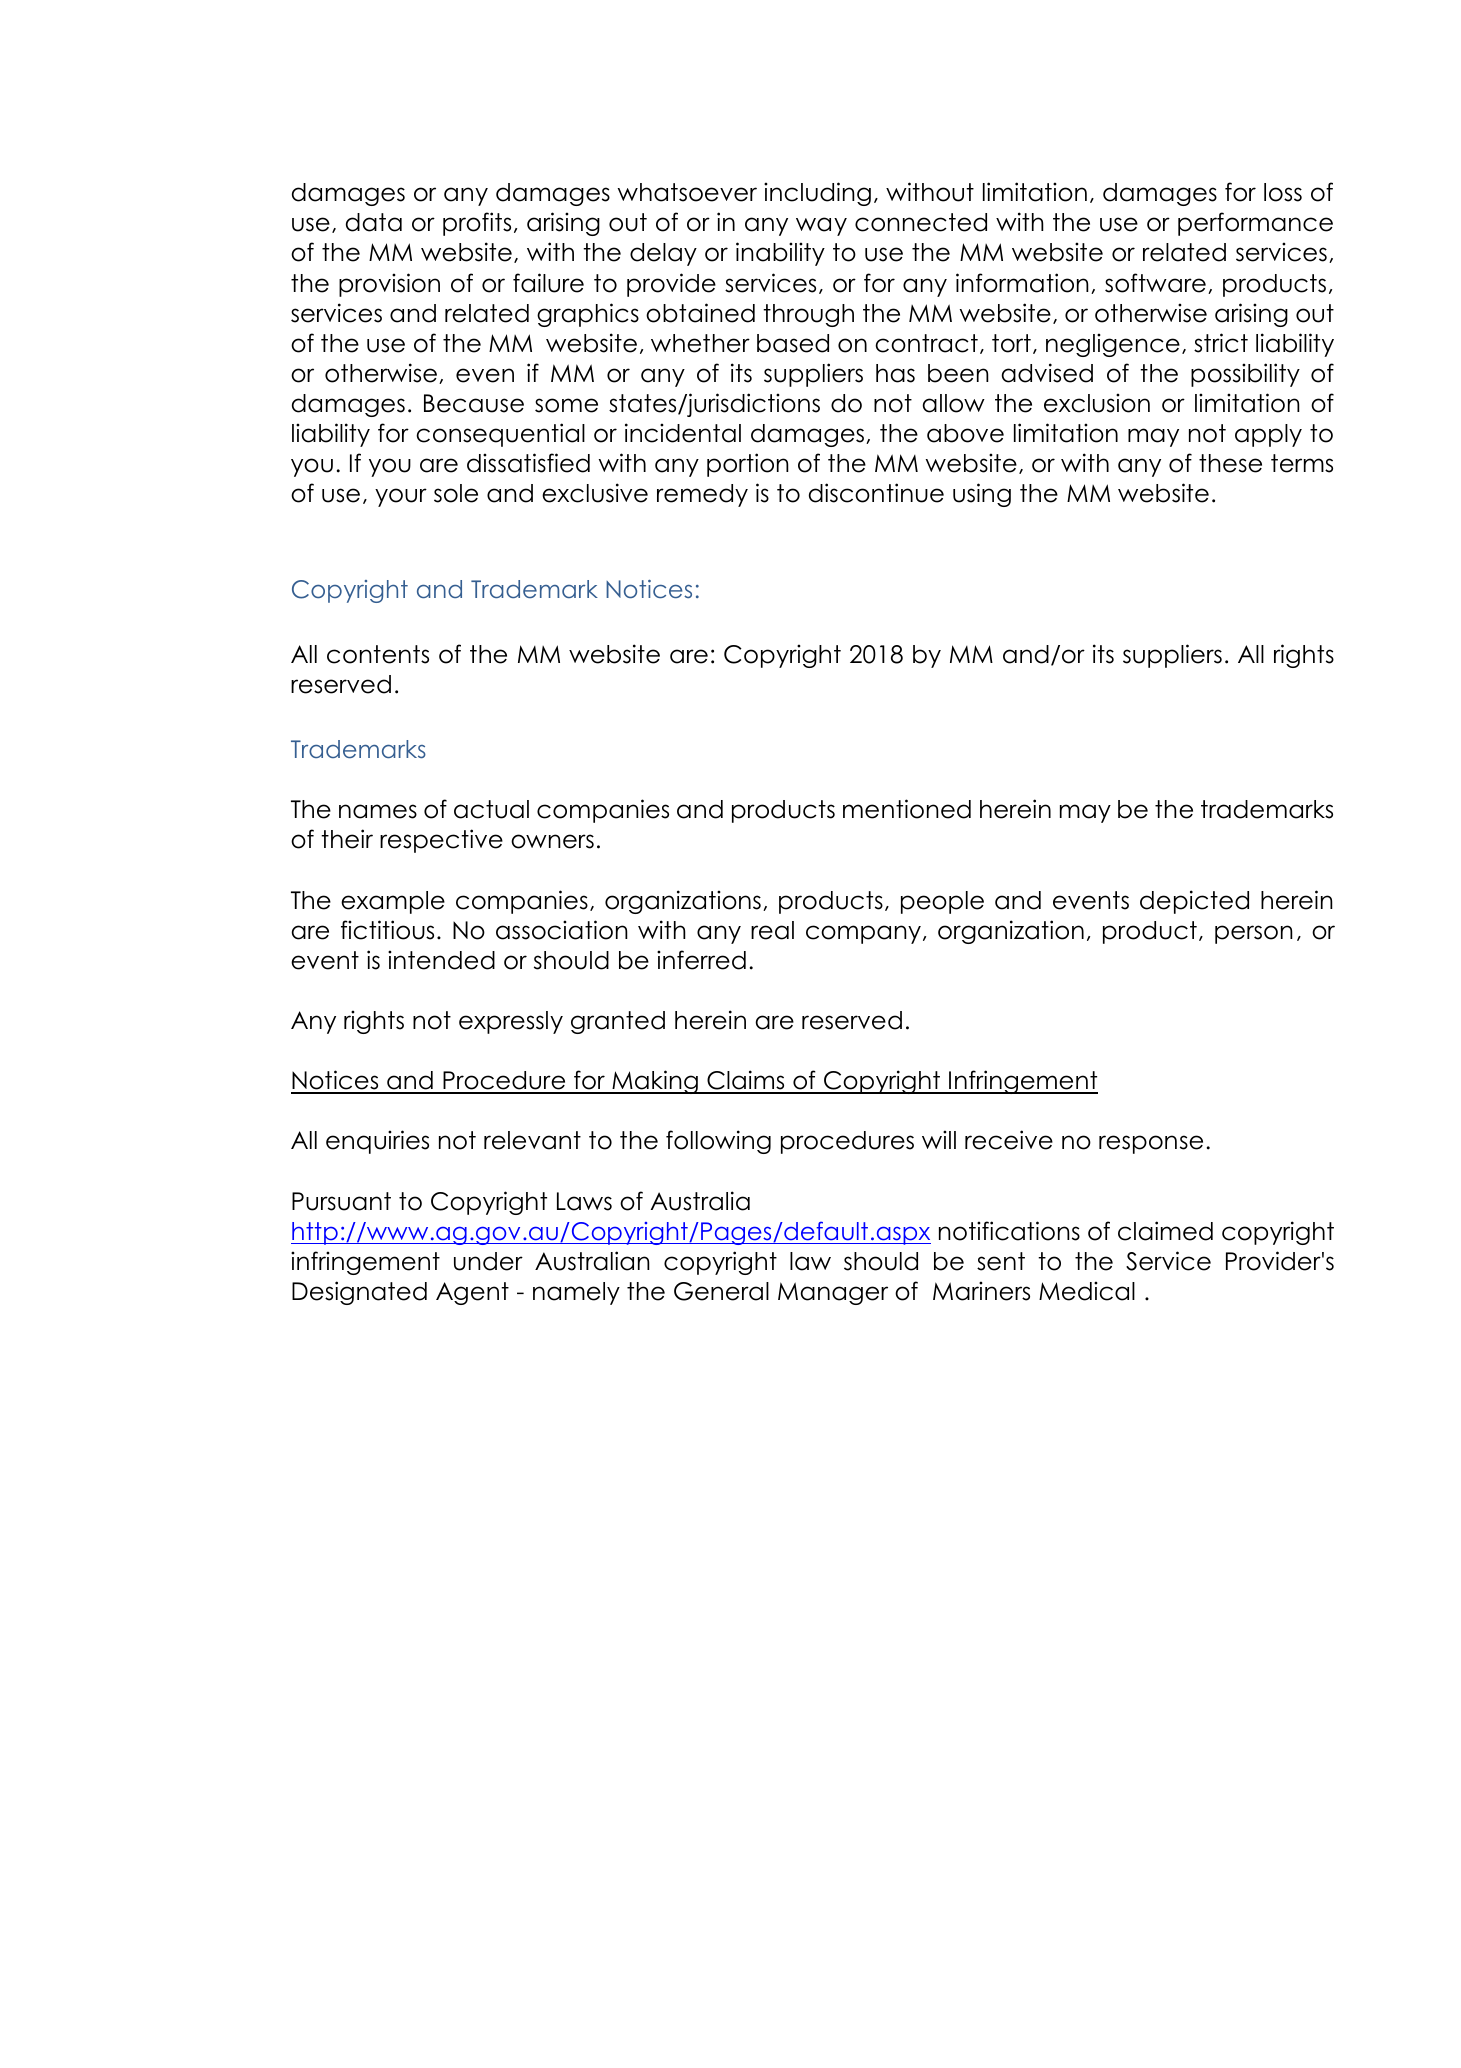 This screenshot has height=2068, width=1461. I want to click on way, so click(821, 226).
